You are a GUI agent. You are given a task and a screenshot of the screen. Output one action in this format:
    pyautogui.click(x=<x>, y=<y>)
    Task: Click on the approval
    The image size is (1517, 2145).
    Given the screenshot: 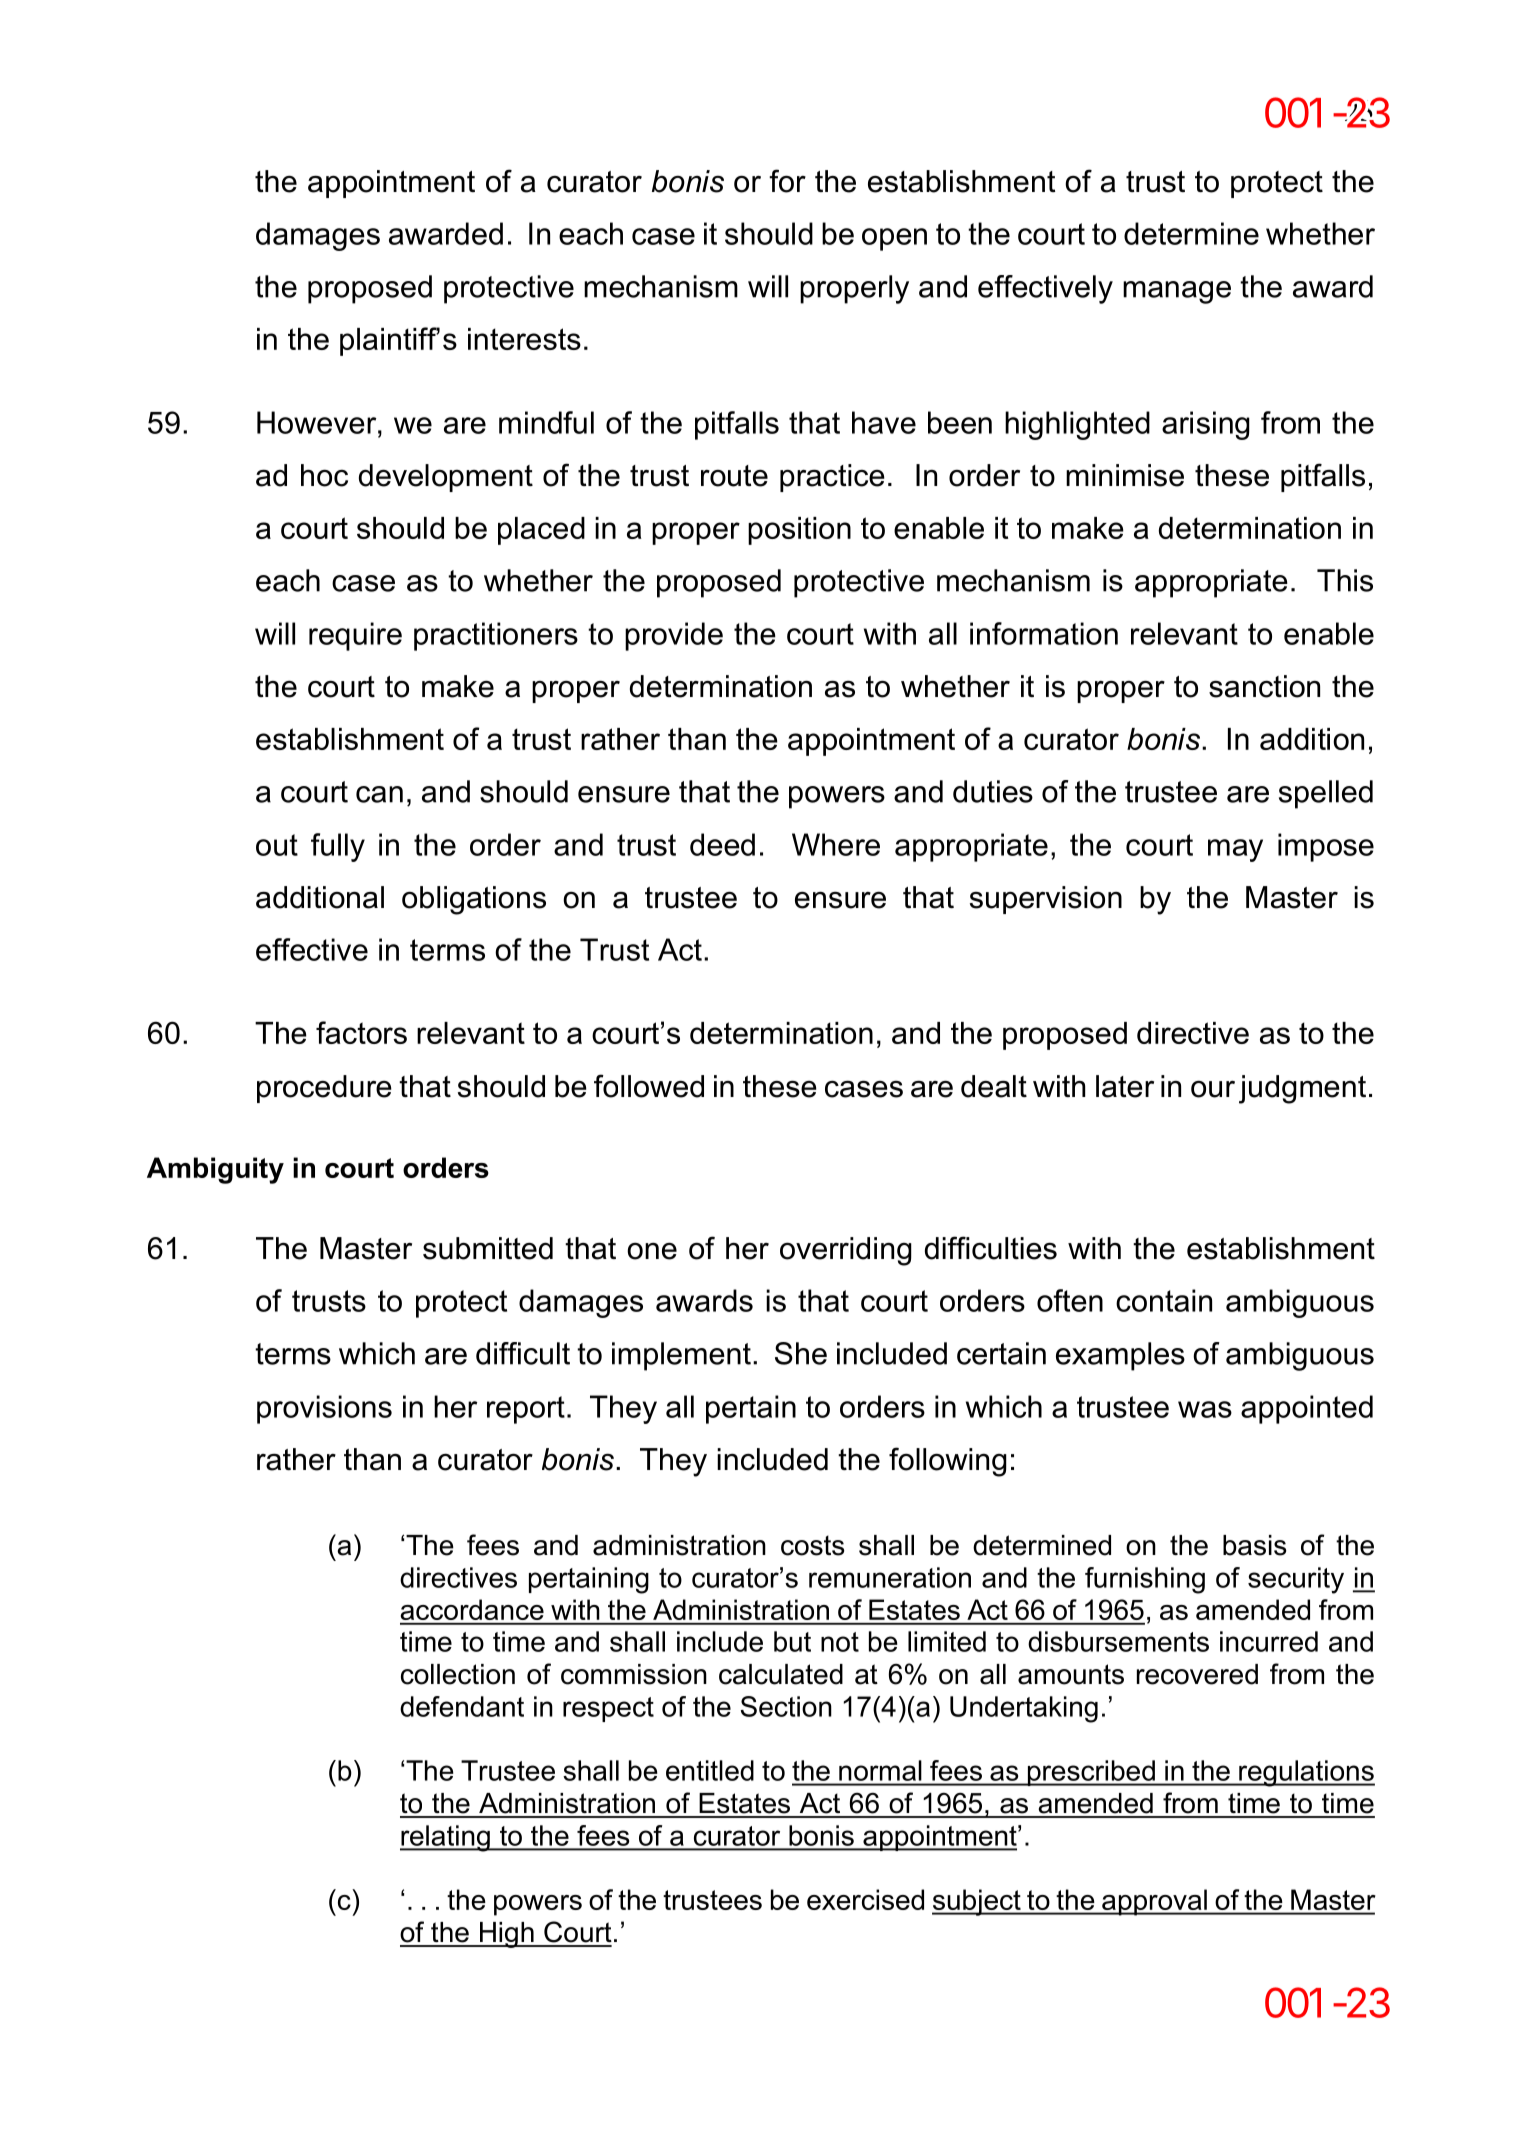 What is the action you would take?
    pyautogui.click(x=1154, y=1902)
